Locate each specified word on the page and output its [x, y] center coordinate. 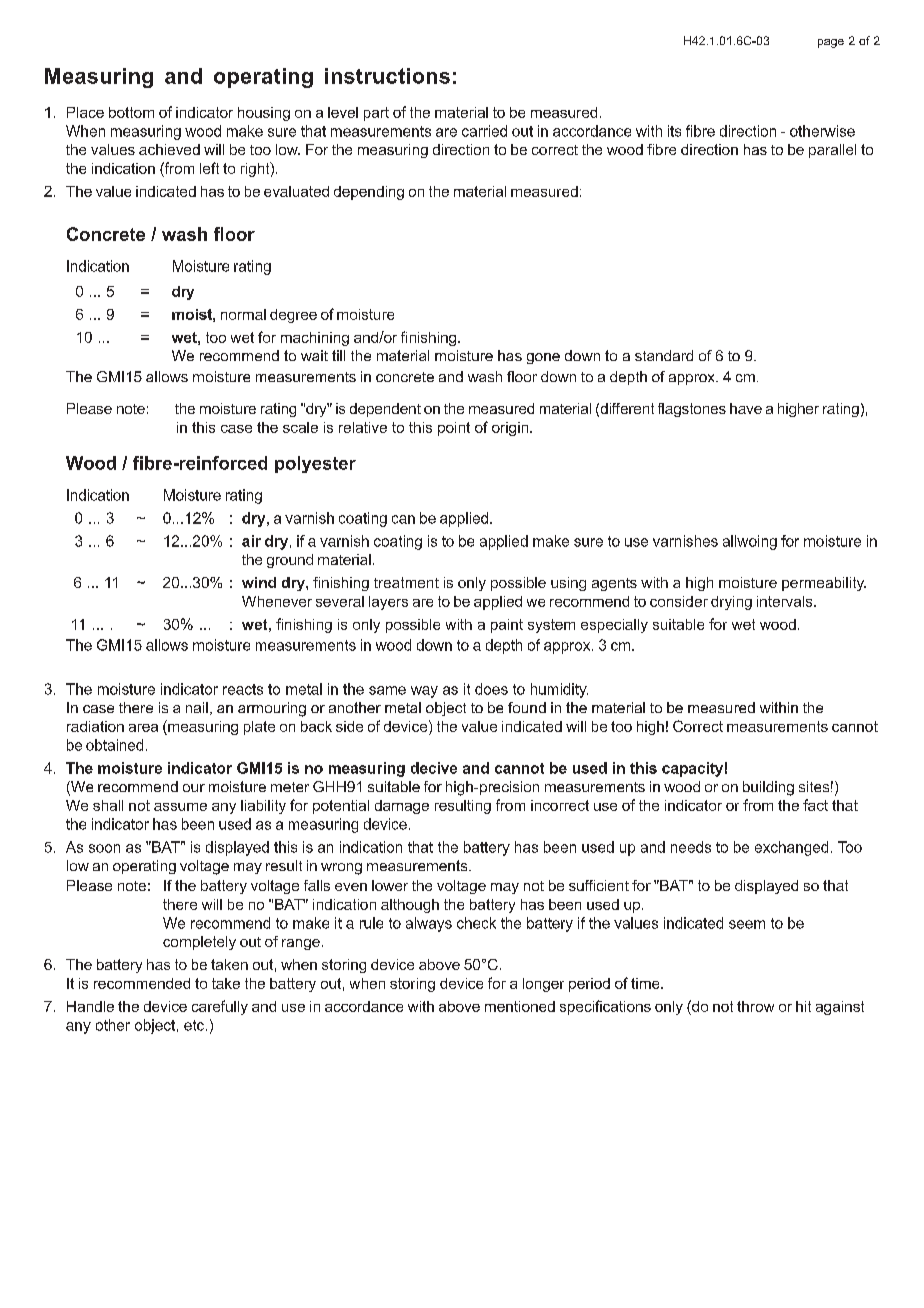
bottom [131, 112]
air [251, 541]
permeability [824, 584]
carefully [220, 1007]
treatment [406, 582]
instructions [387, 76]
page [831, 43]
